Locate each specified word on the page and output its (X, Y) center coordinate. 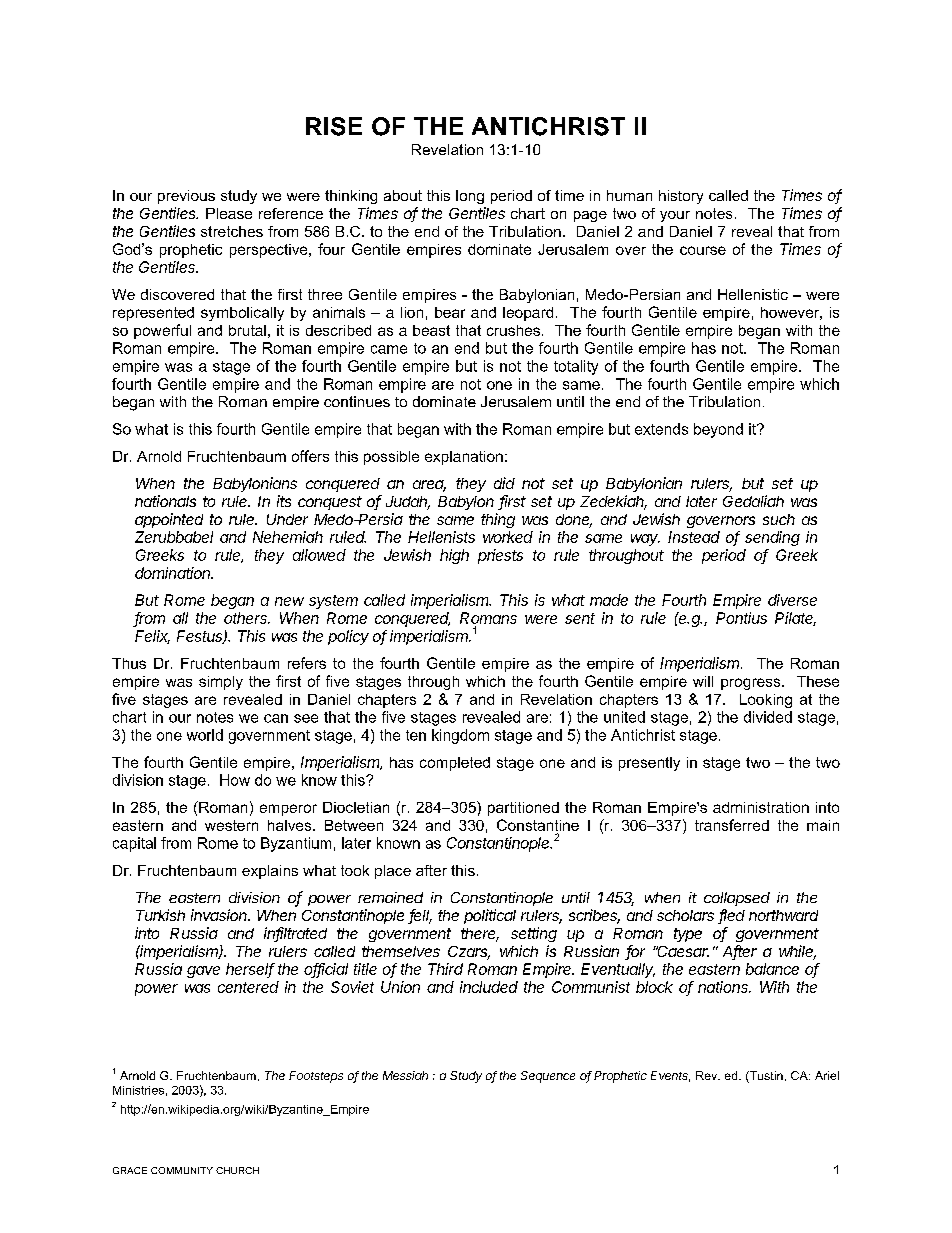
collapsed (737, 899)
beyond (718, 430)
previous (186, 197)
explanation (464, 458)
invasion (220, 915)
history (681, 197)
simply (221, 683)
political (490, 916)
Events (670, 1076)
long (470, 197)
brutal (247, 330)
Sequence (548, 1077)
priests (500, 556)
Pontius (741, 618)
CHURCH (237, 1170)
